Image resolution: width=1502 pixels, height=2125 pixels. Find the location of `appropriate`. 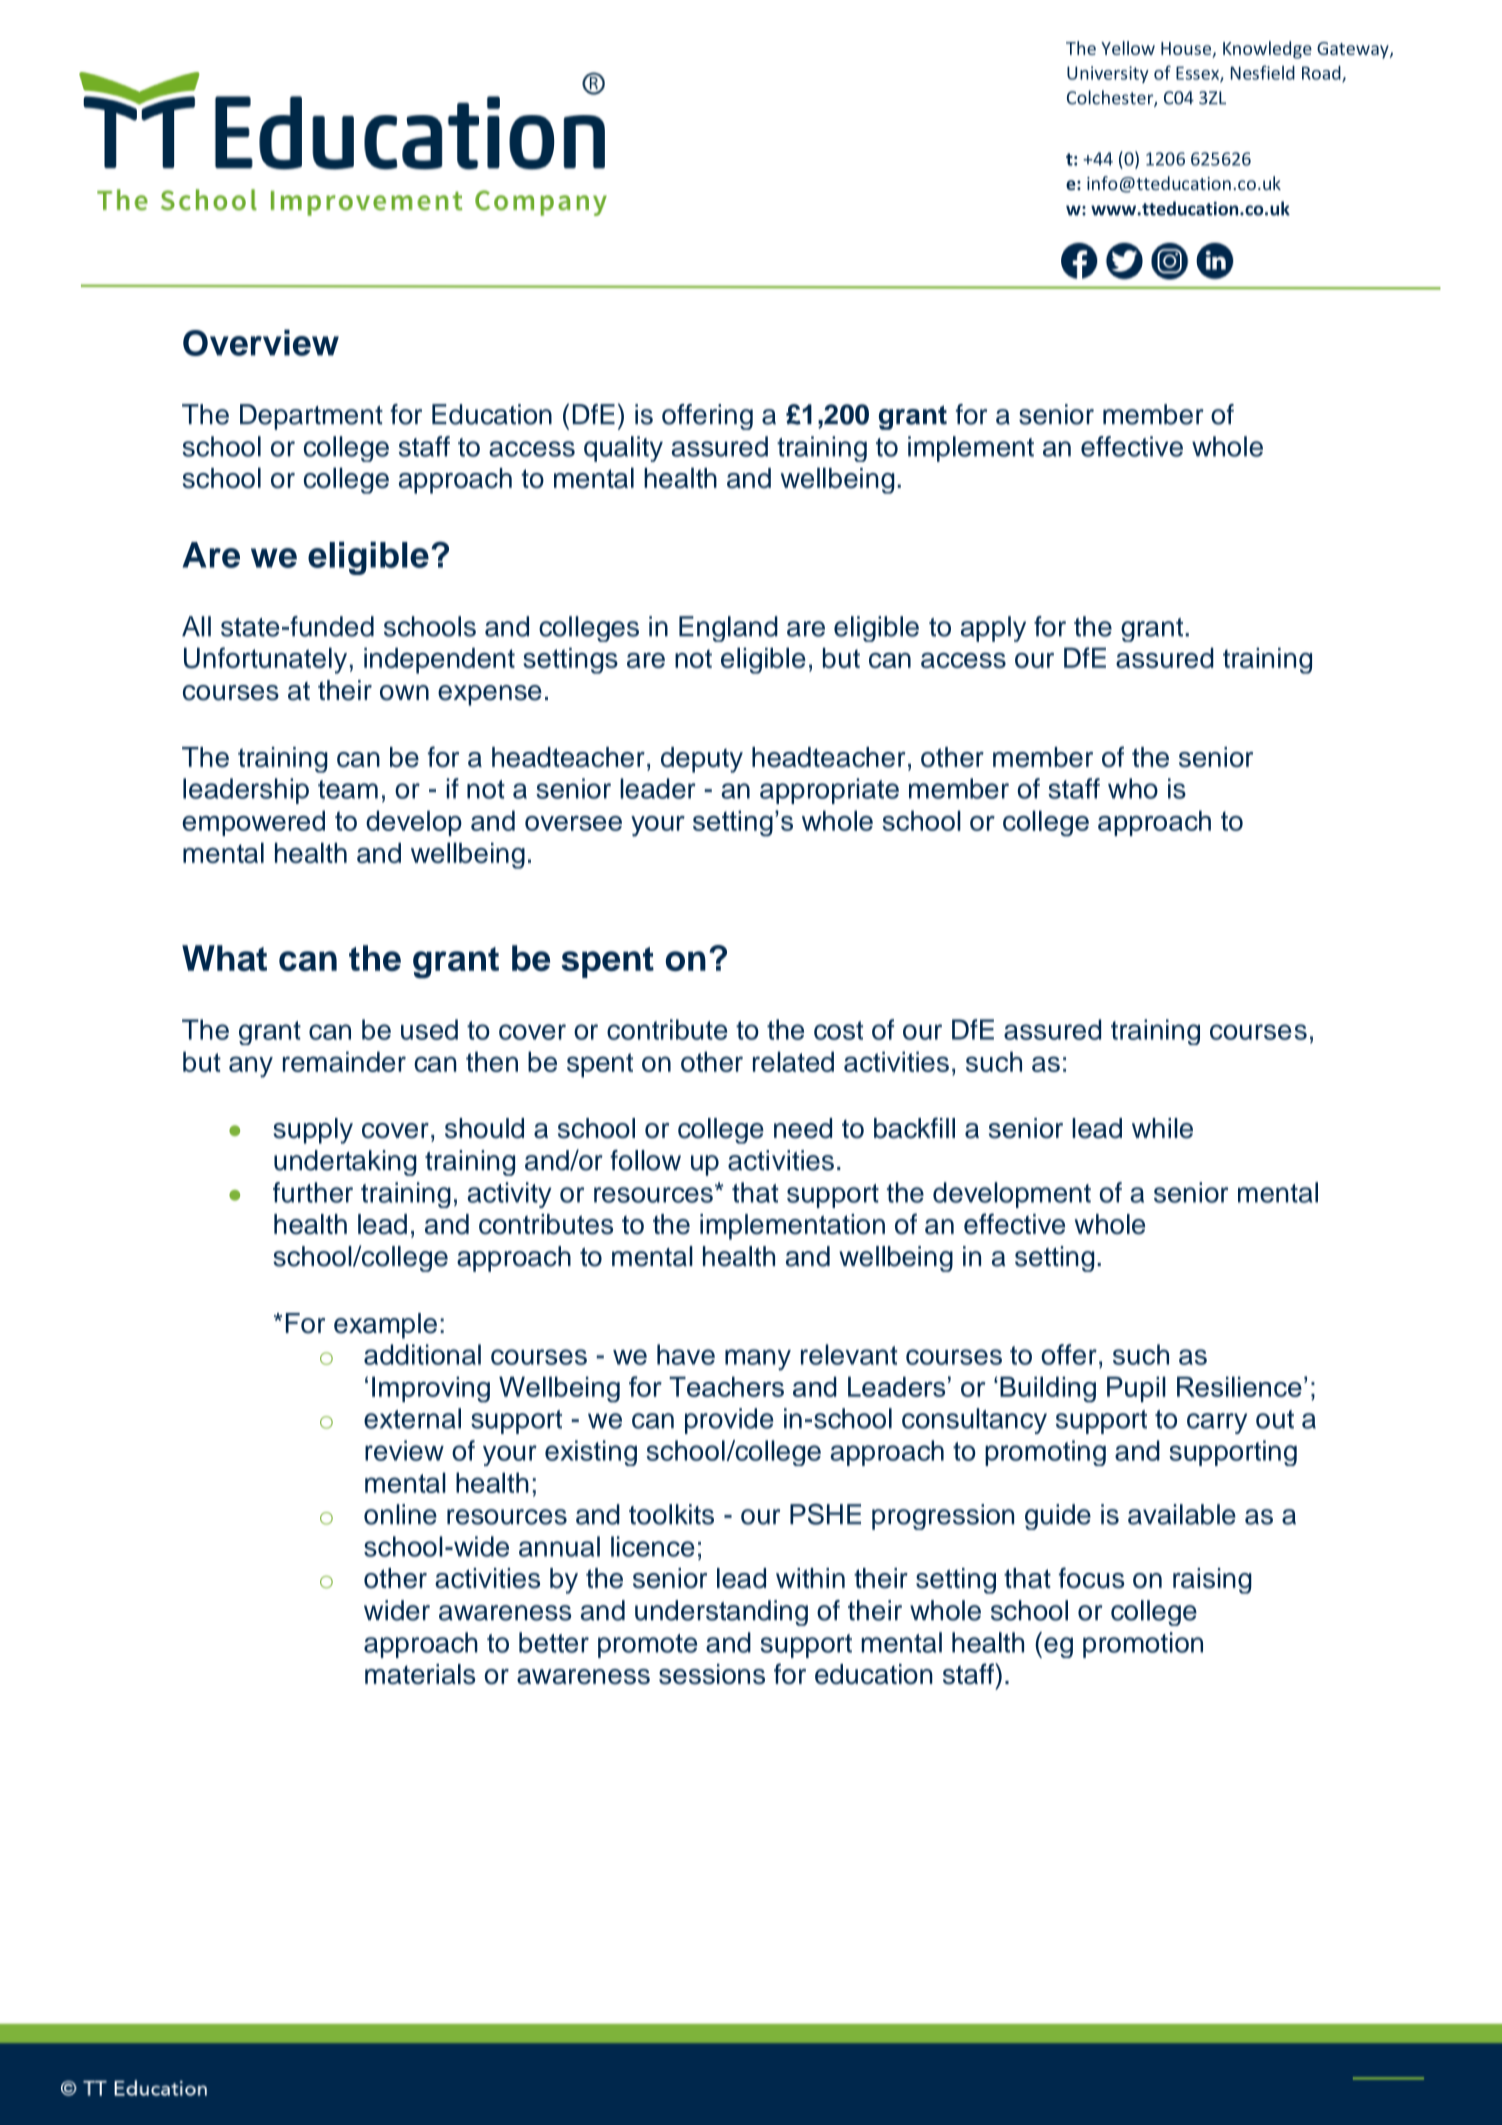

appropriate is located at coordinates (829, 791).
